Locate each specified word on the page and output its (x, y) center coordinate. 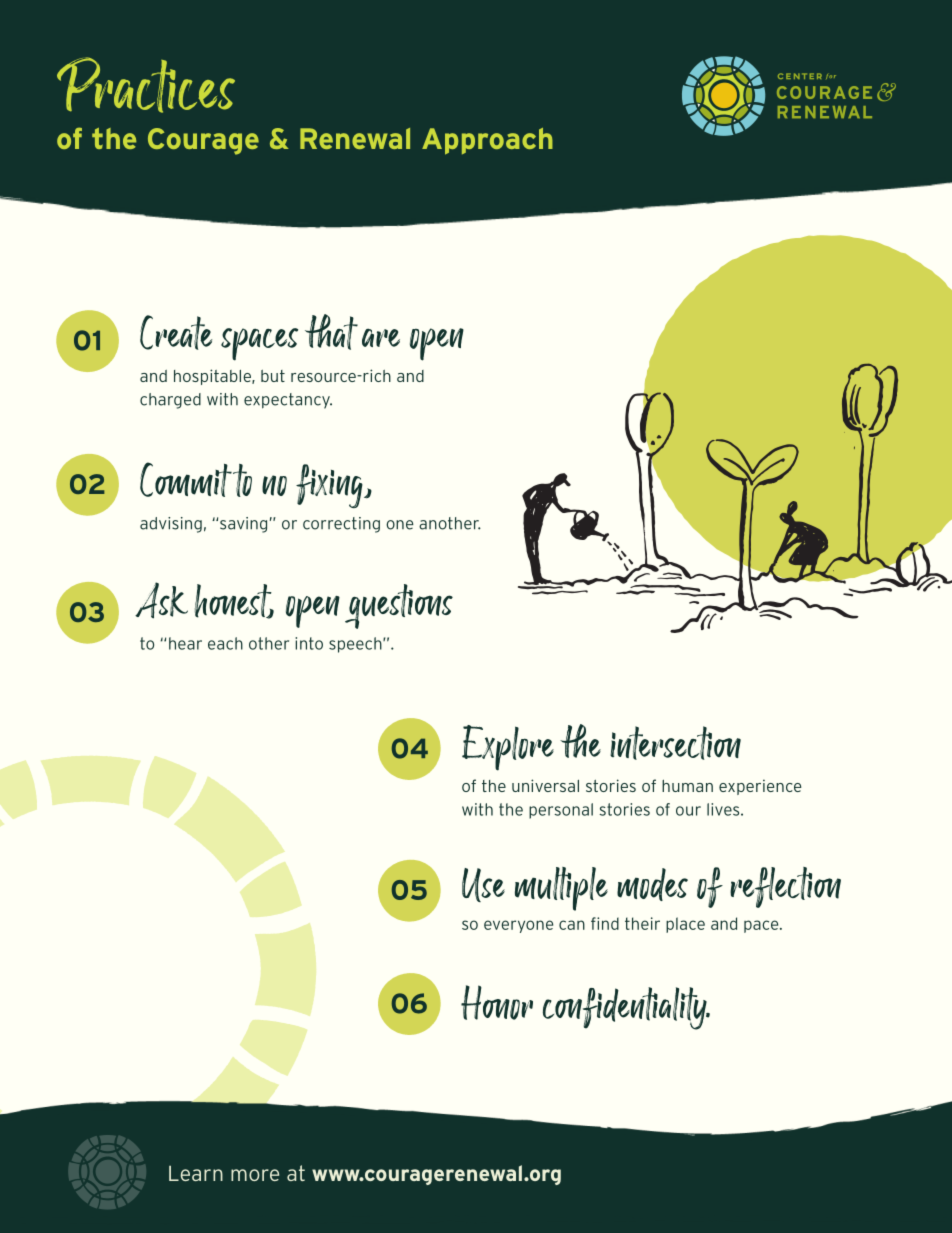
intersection (675, 743)
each (225, 643)
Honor (497, 1002)
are (381, 337)
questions (399, 606)
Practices (146, 85)
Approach (487, 141)
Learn (196, 1173)
